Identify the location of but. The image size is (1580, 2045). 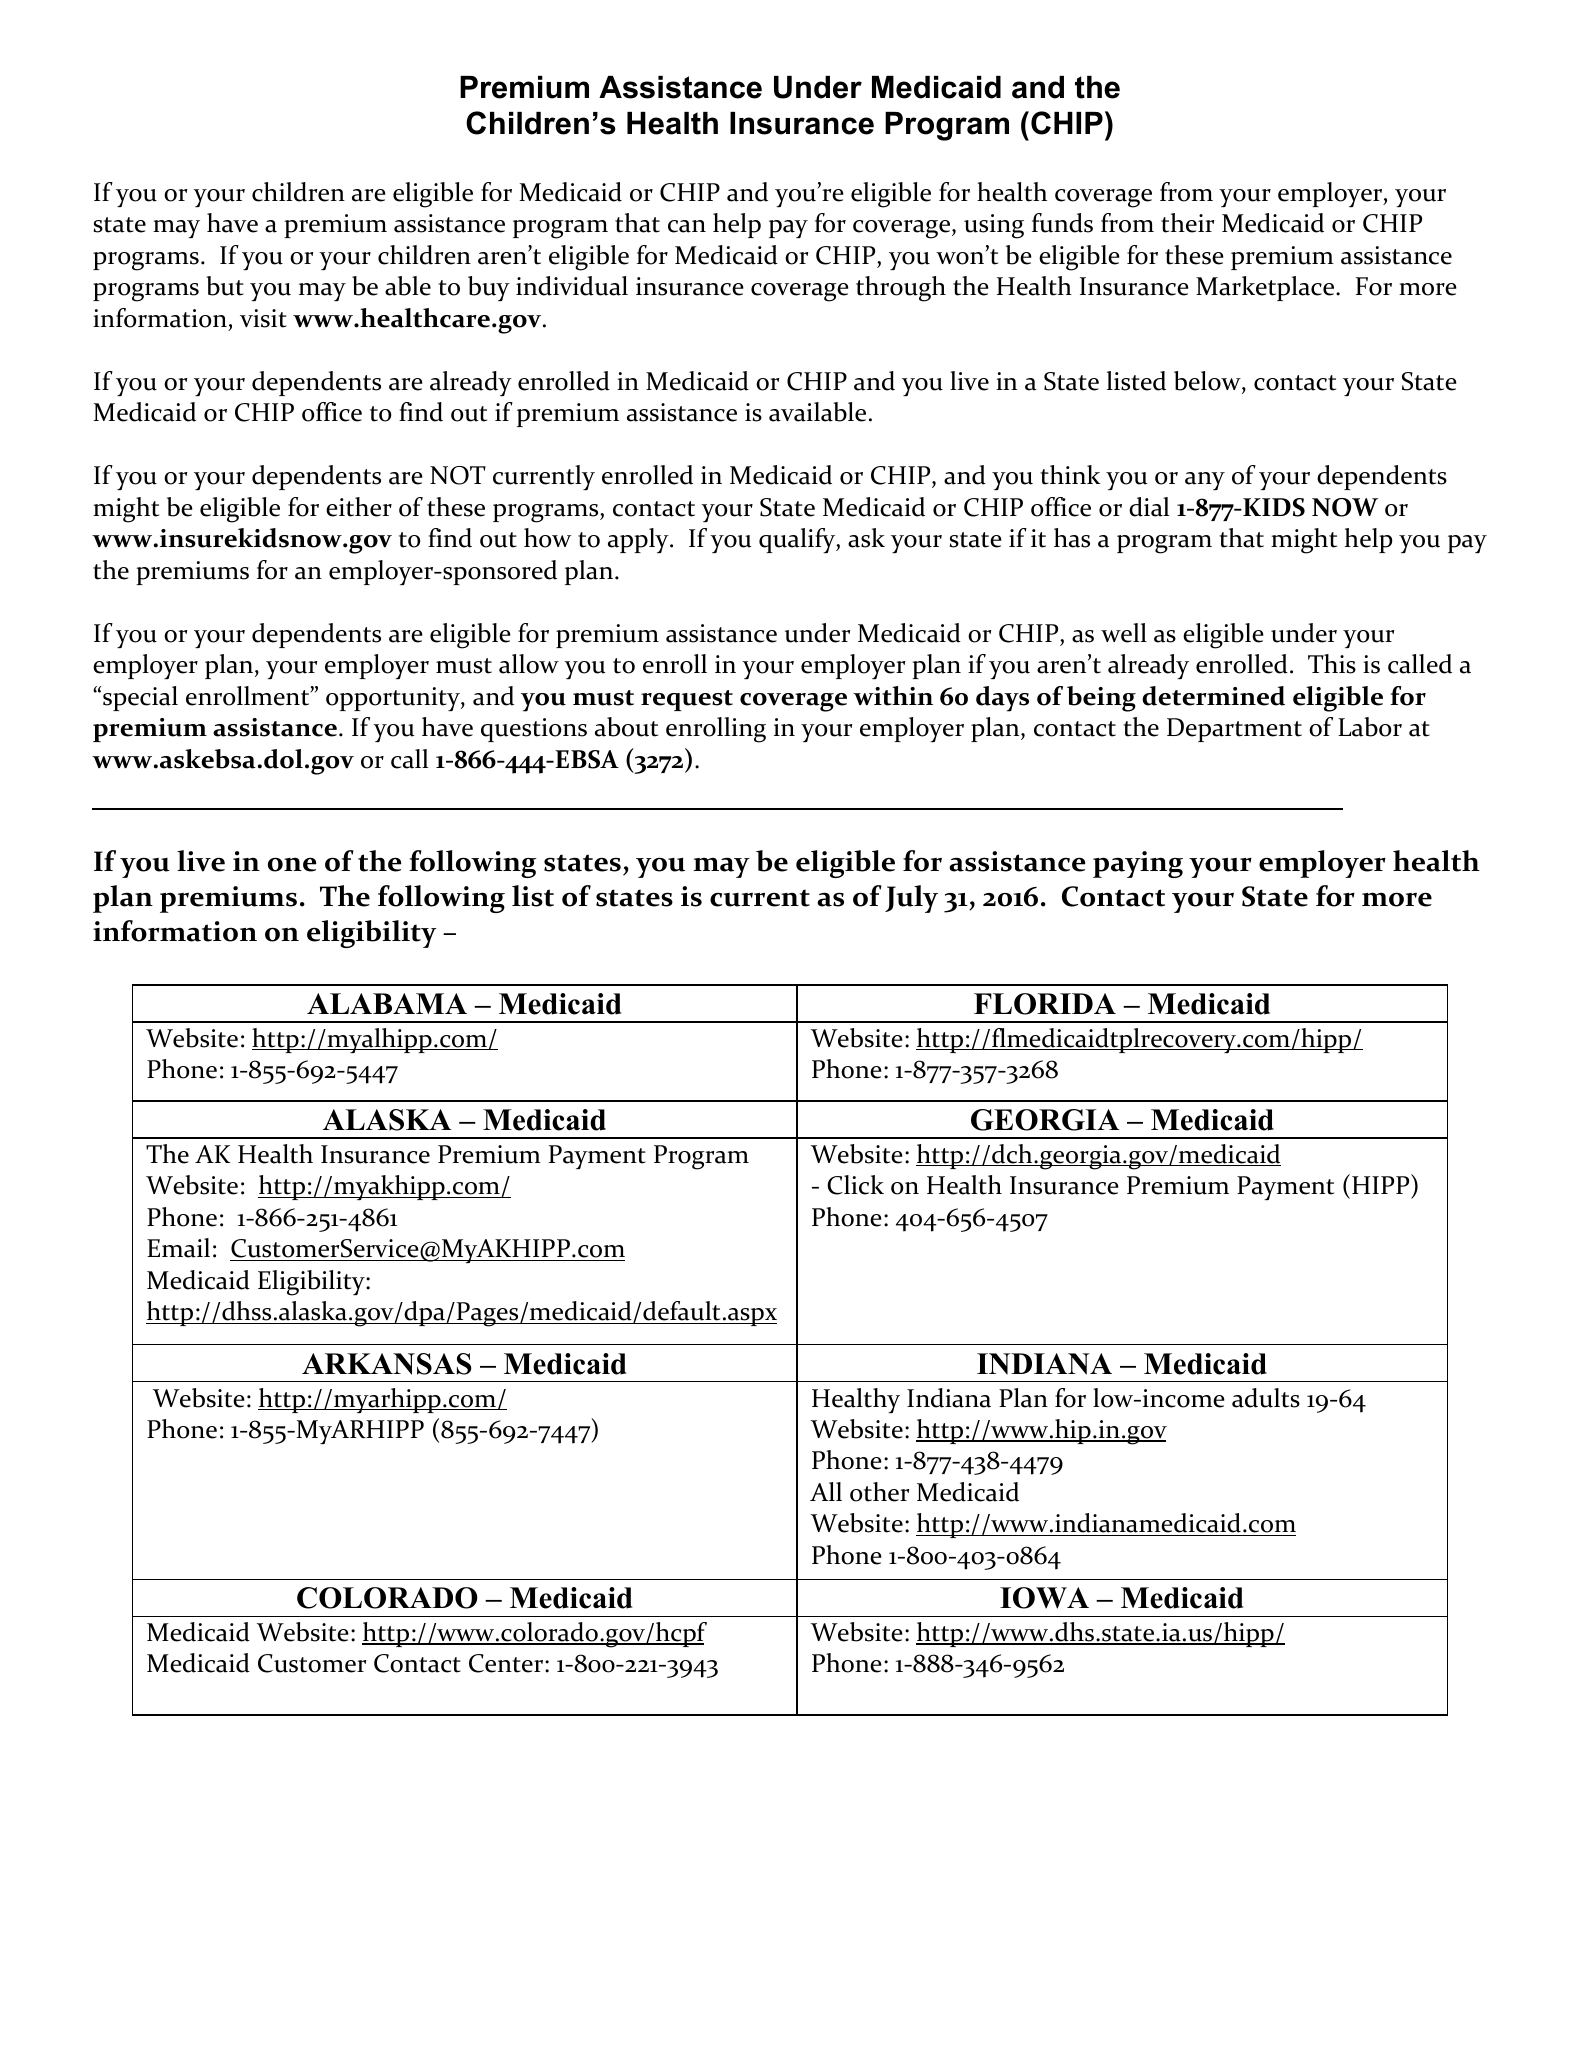
(225, 286).
